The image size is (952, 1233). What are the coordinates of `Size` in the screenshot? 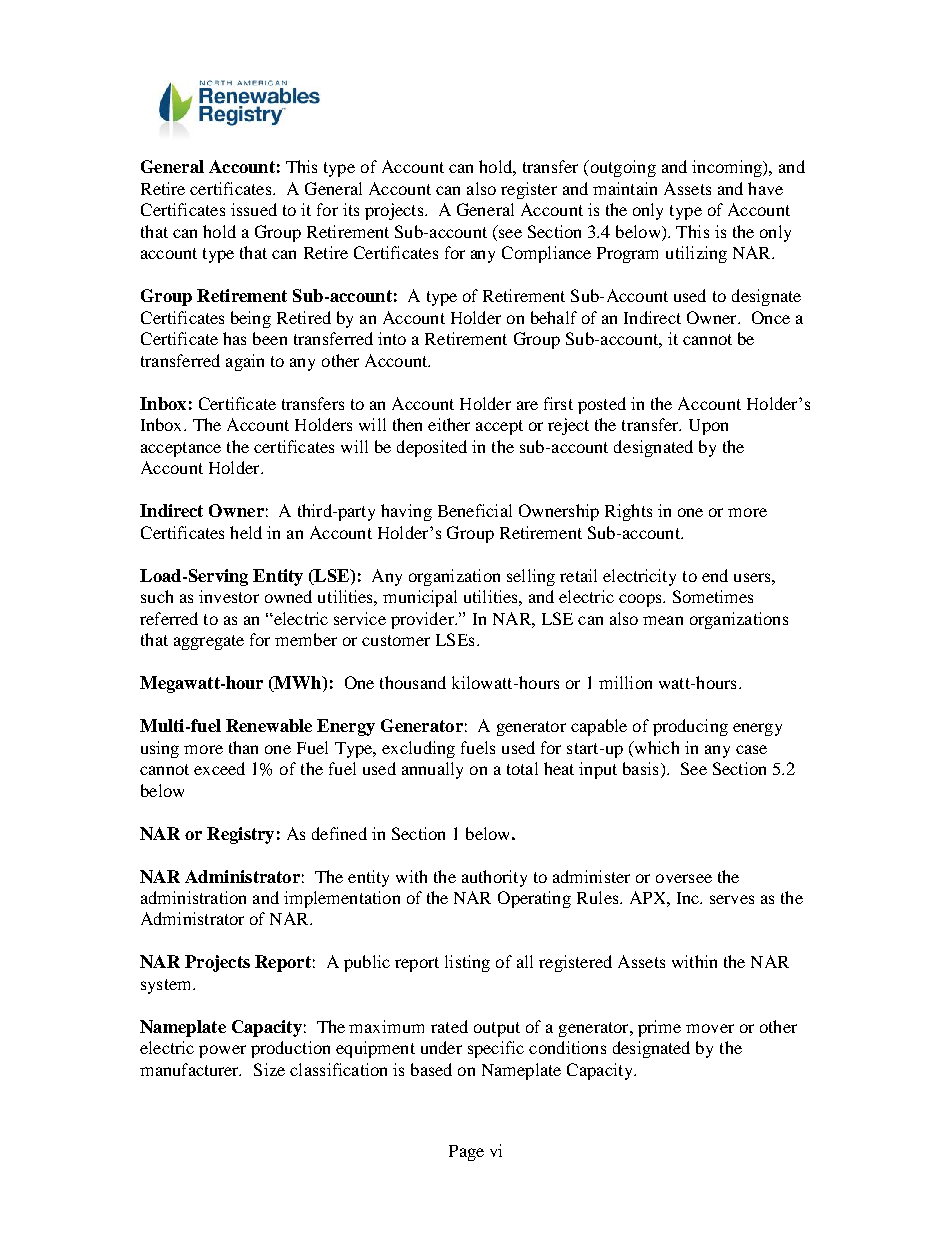 It's located at (269, 1069).
